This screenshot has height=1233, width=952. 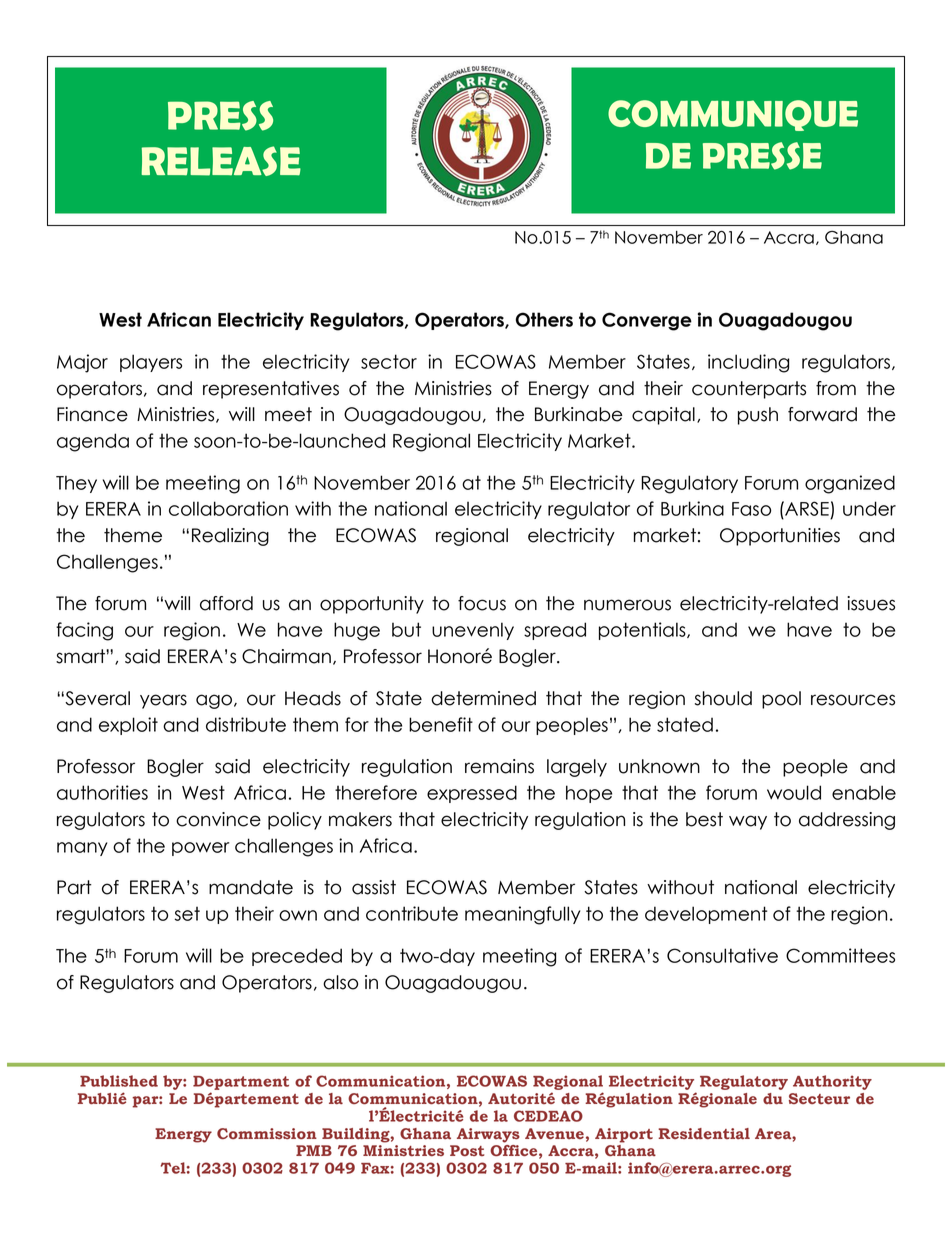 I want to click on exploit, so click(x=128, y=726).
